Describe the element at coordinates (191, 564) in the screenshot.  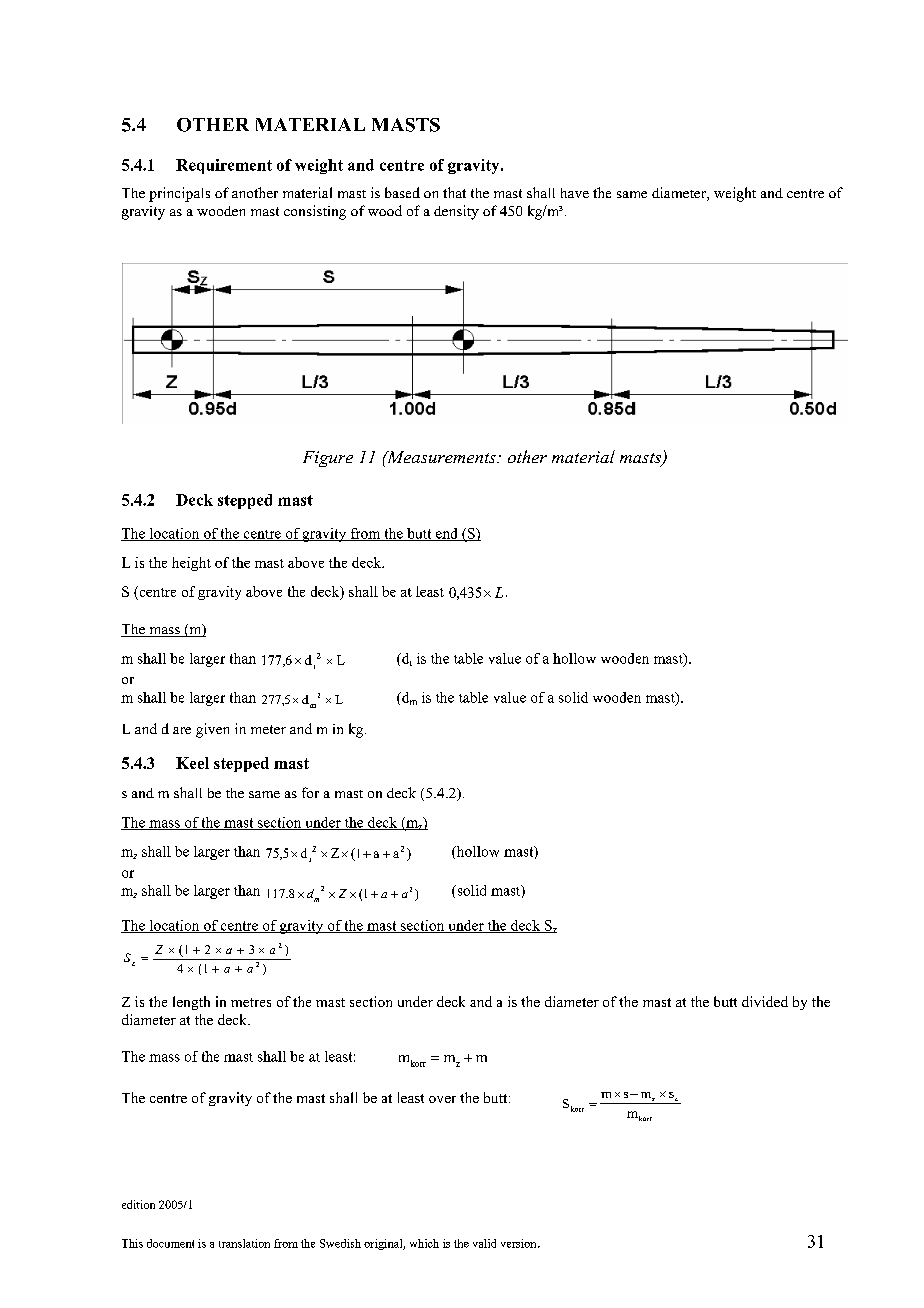
I see `height` at that location.
